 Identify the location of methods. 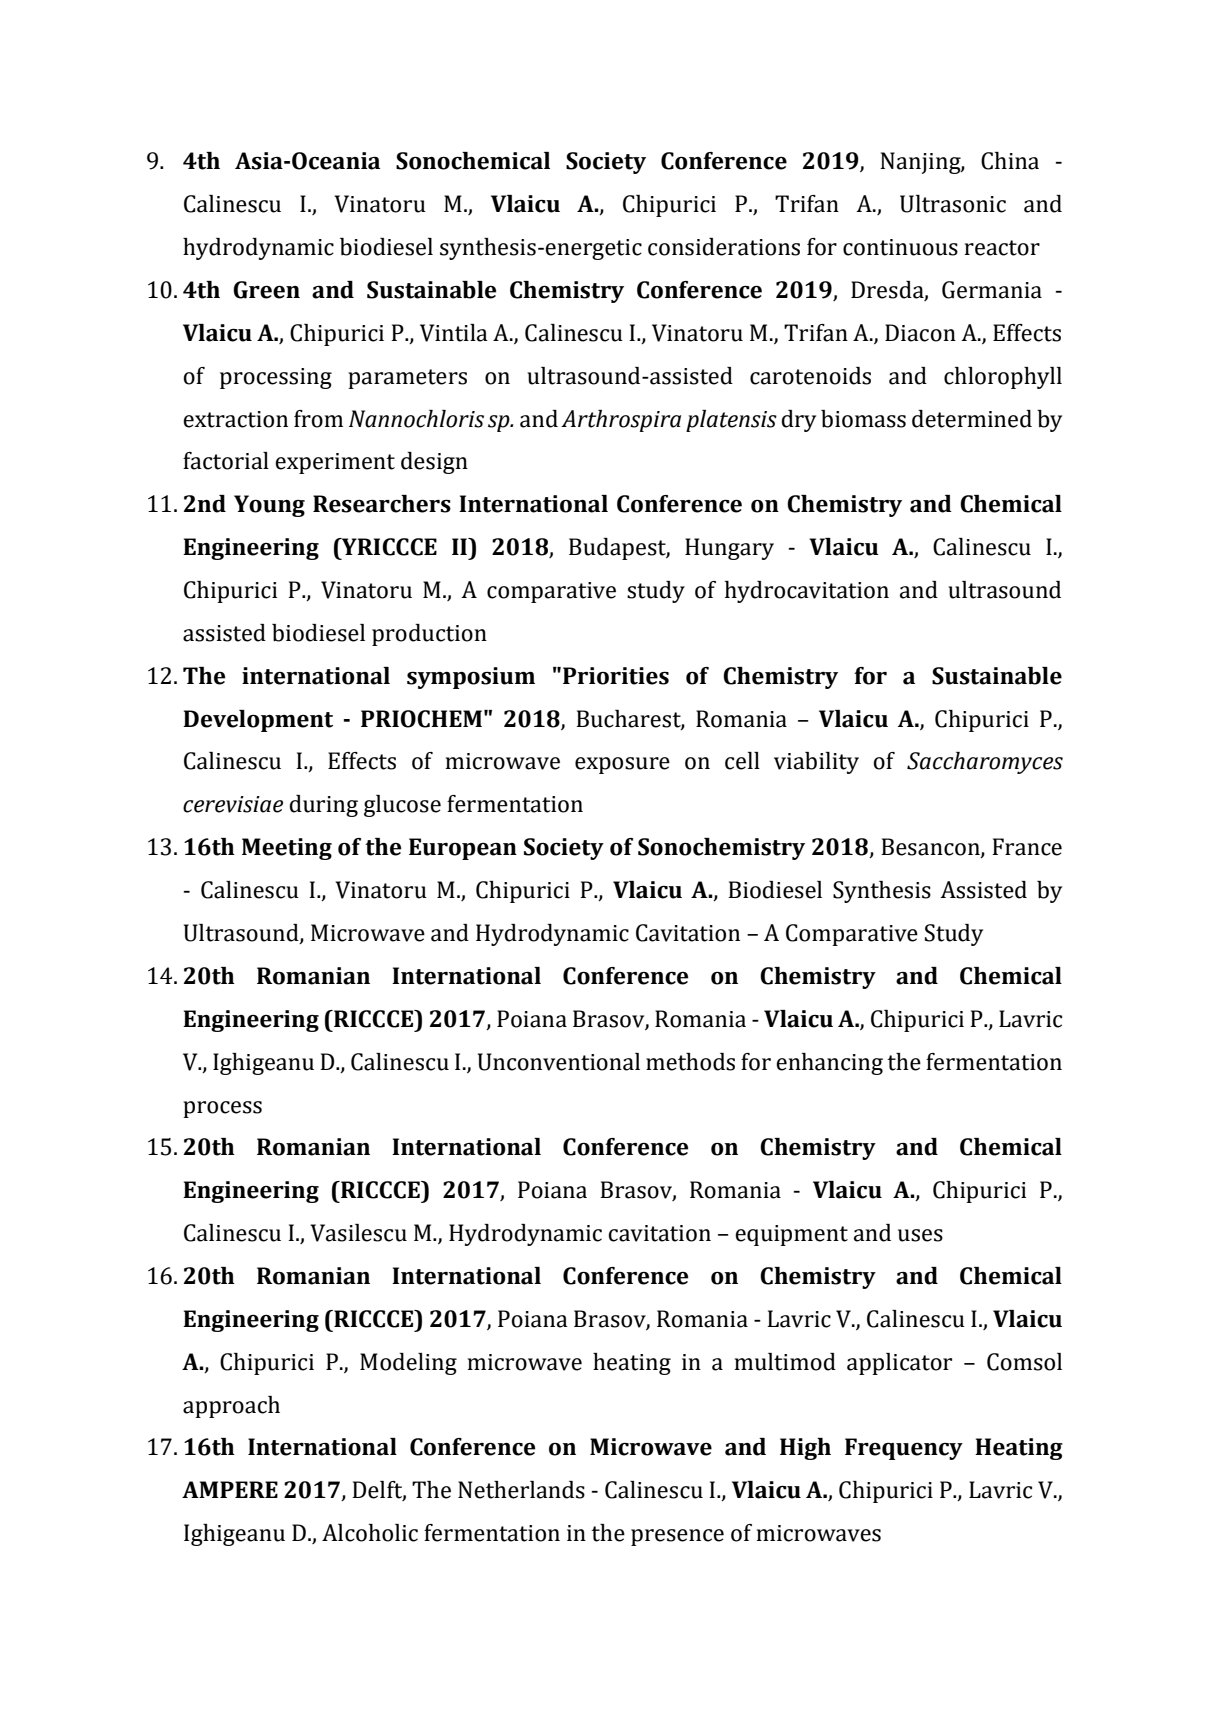
(690, 1062).
